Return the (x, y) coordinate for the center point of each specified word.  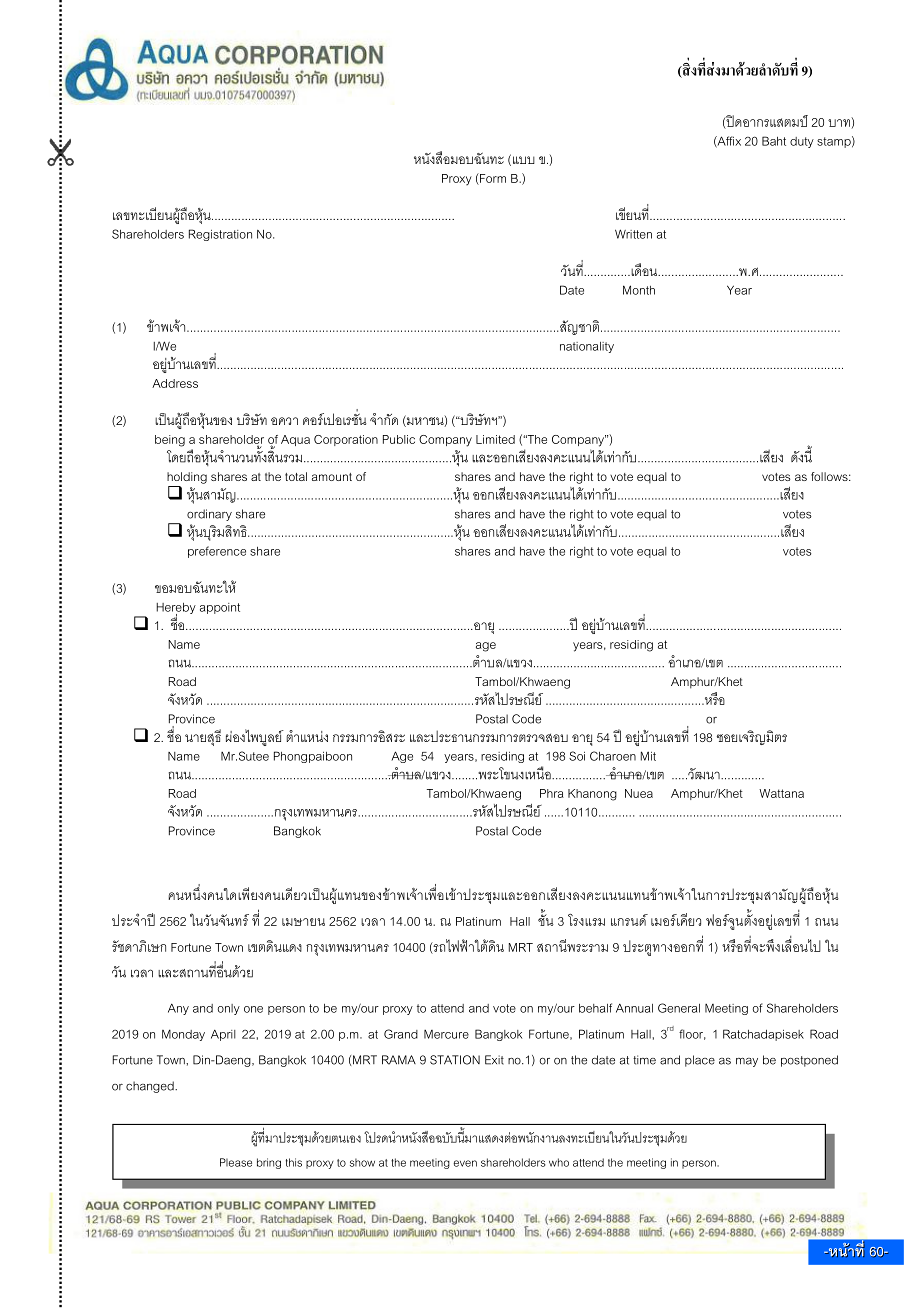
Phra (552, 793)
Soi (577, 756)
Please (236, 1162)
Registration (220, 235)
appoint (220, 608)
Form (492, 179)
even (465, 1163)
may (747, 1062)
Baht (774, 141)
